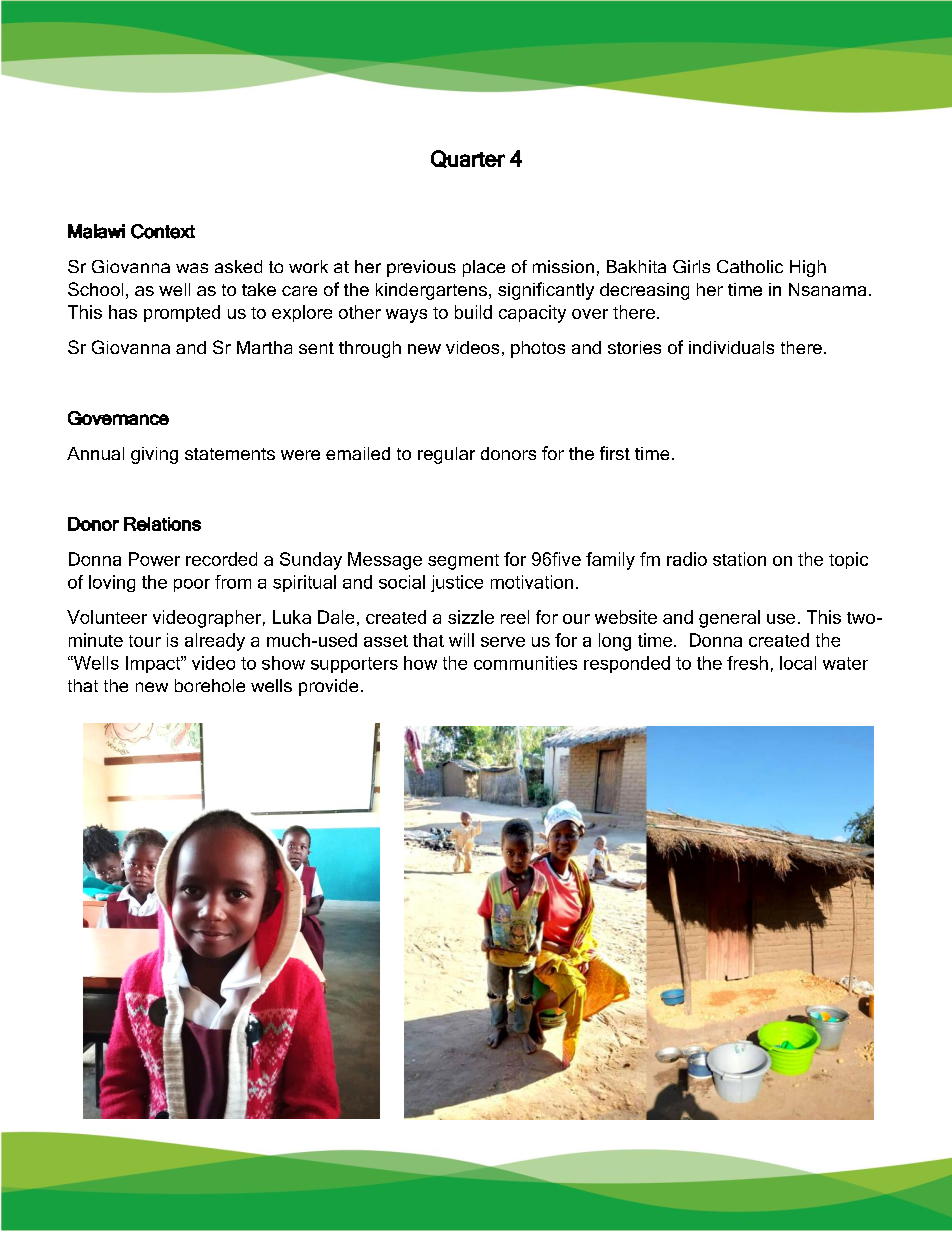 The height and width of the screenshot is (1233, 952). Describe the element at coordinates (808, 268) in the screenshot. I see `High` at that location.
